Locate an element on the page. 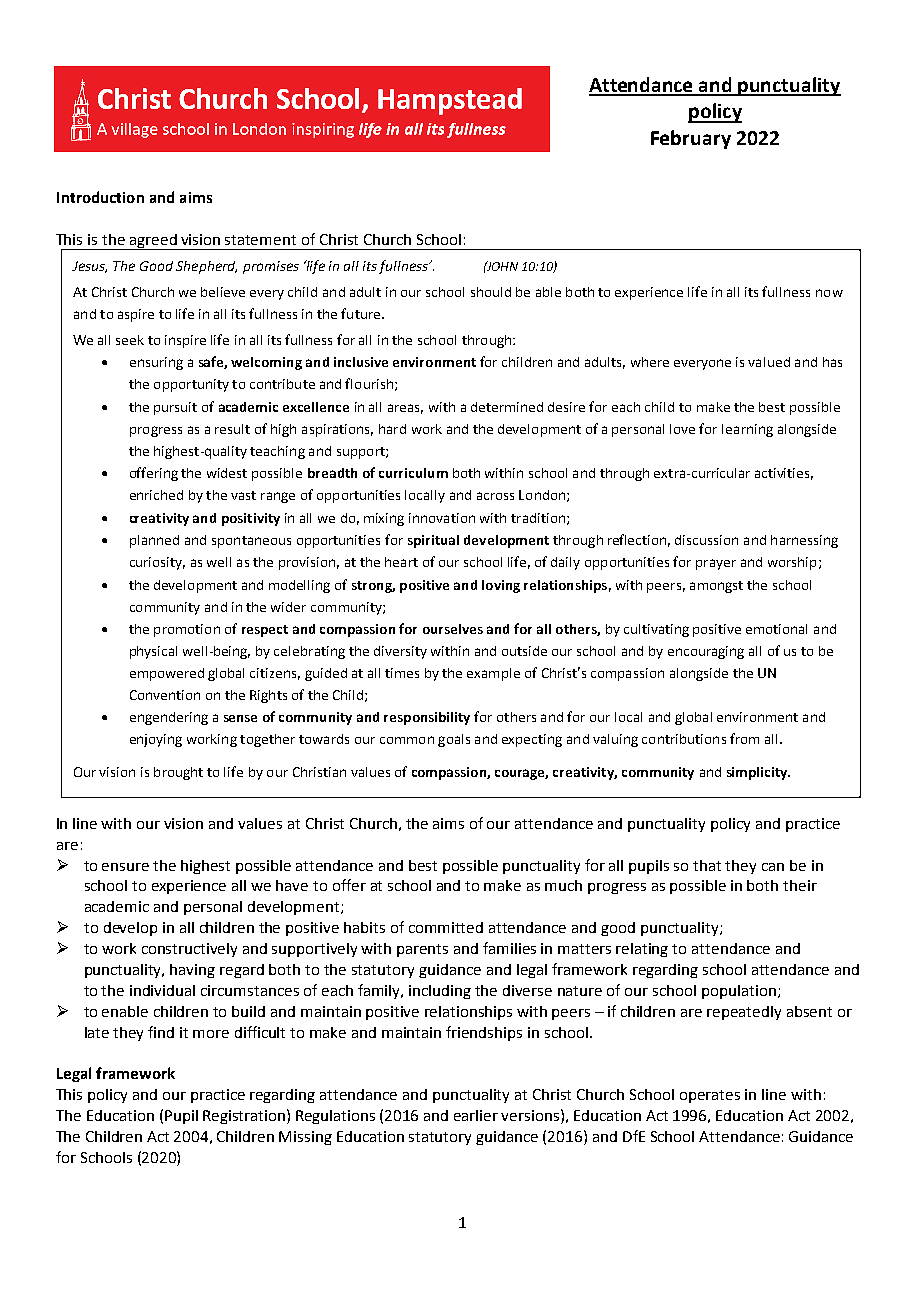  earlier is located at coordinates (476, 1115).
